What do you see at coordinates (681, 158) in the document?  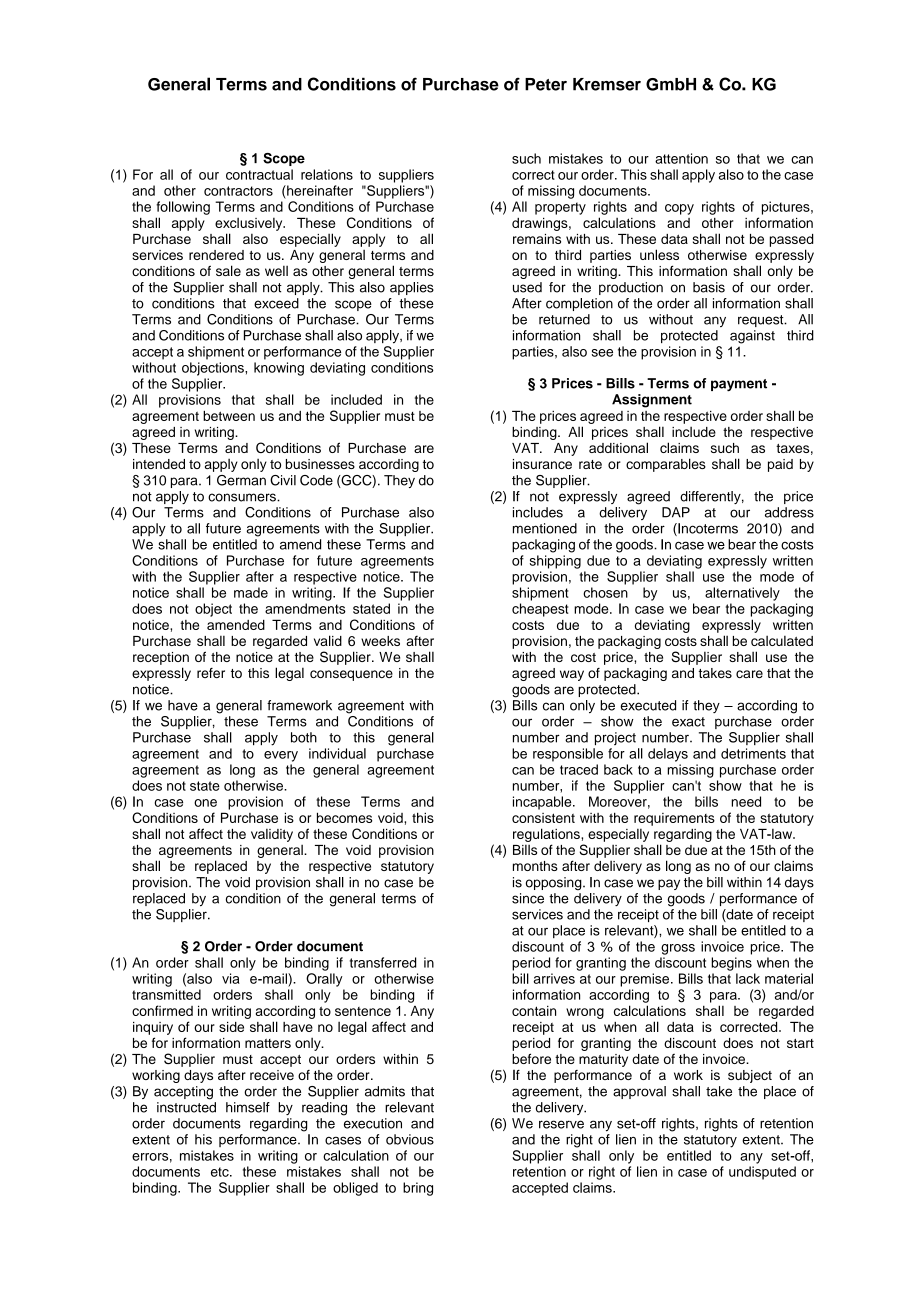 I see `attention` at bounding box center [681, 158].
